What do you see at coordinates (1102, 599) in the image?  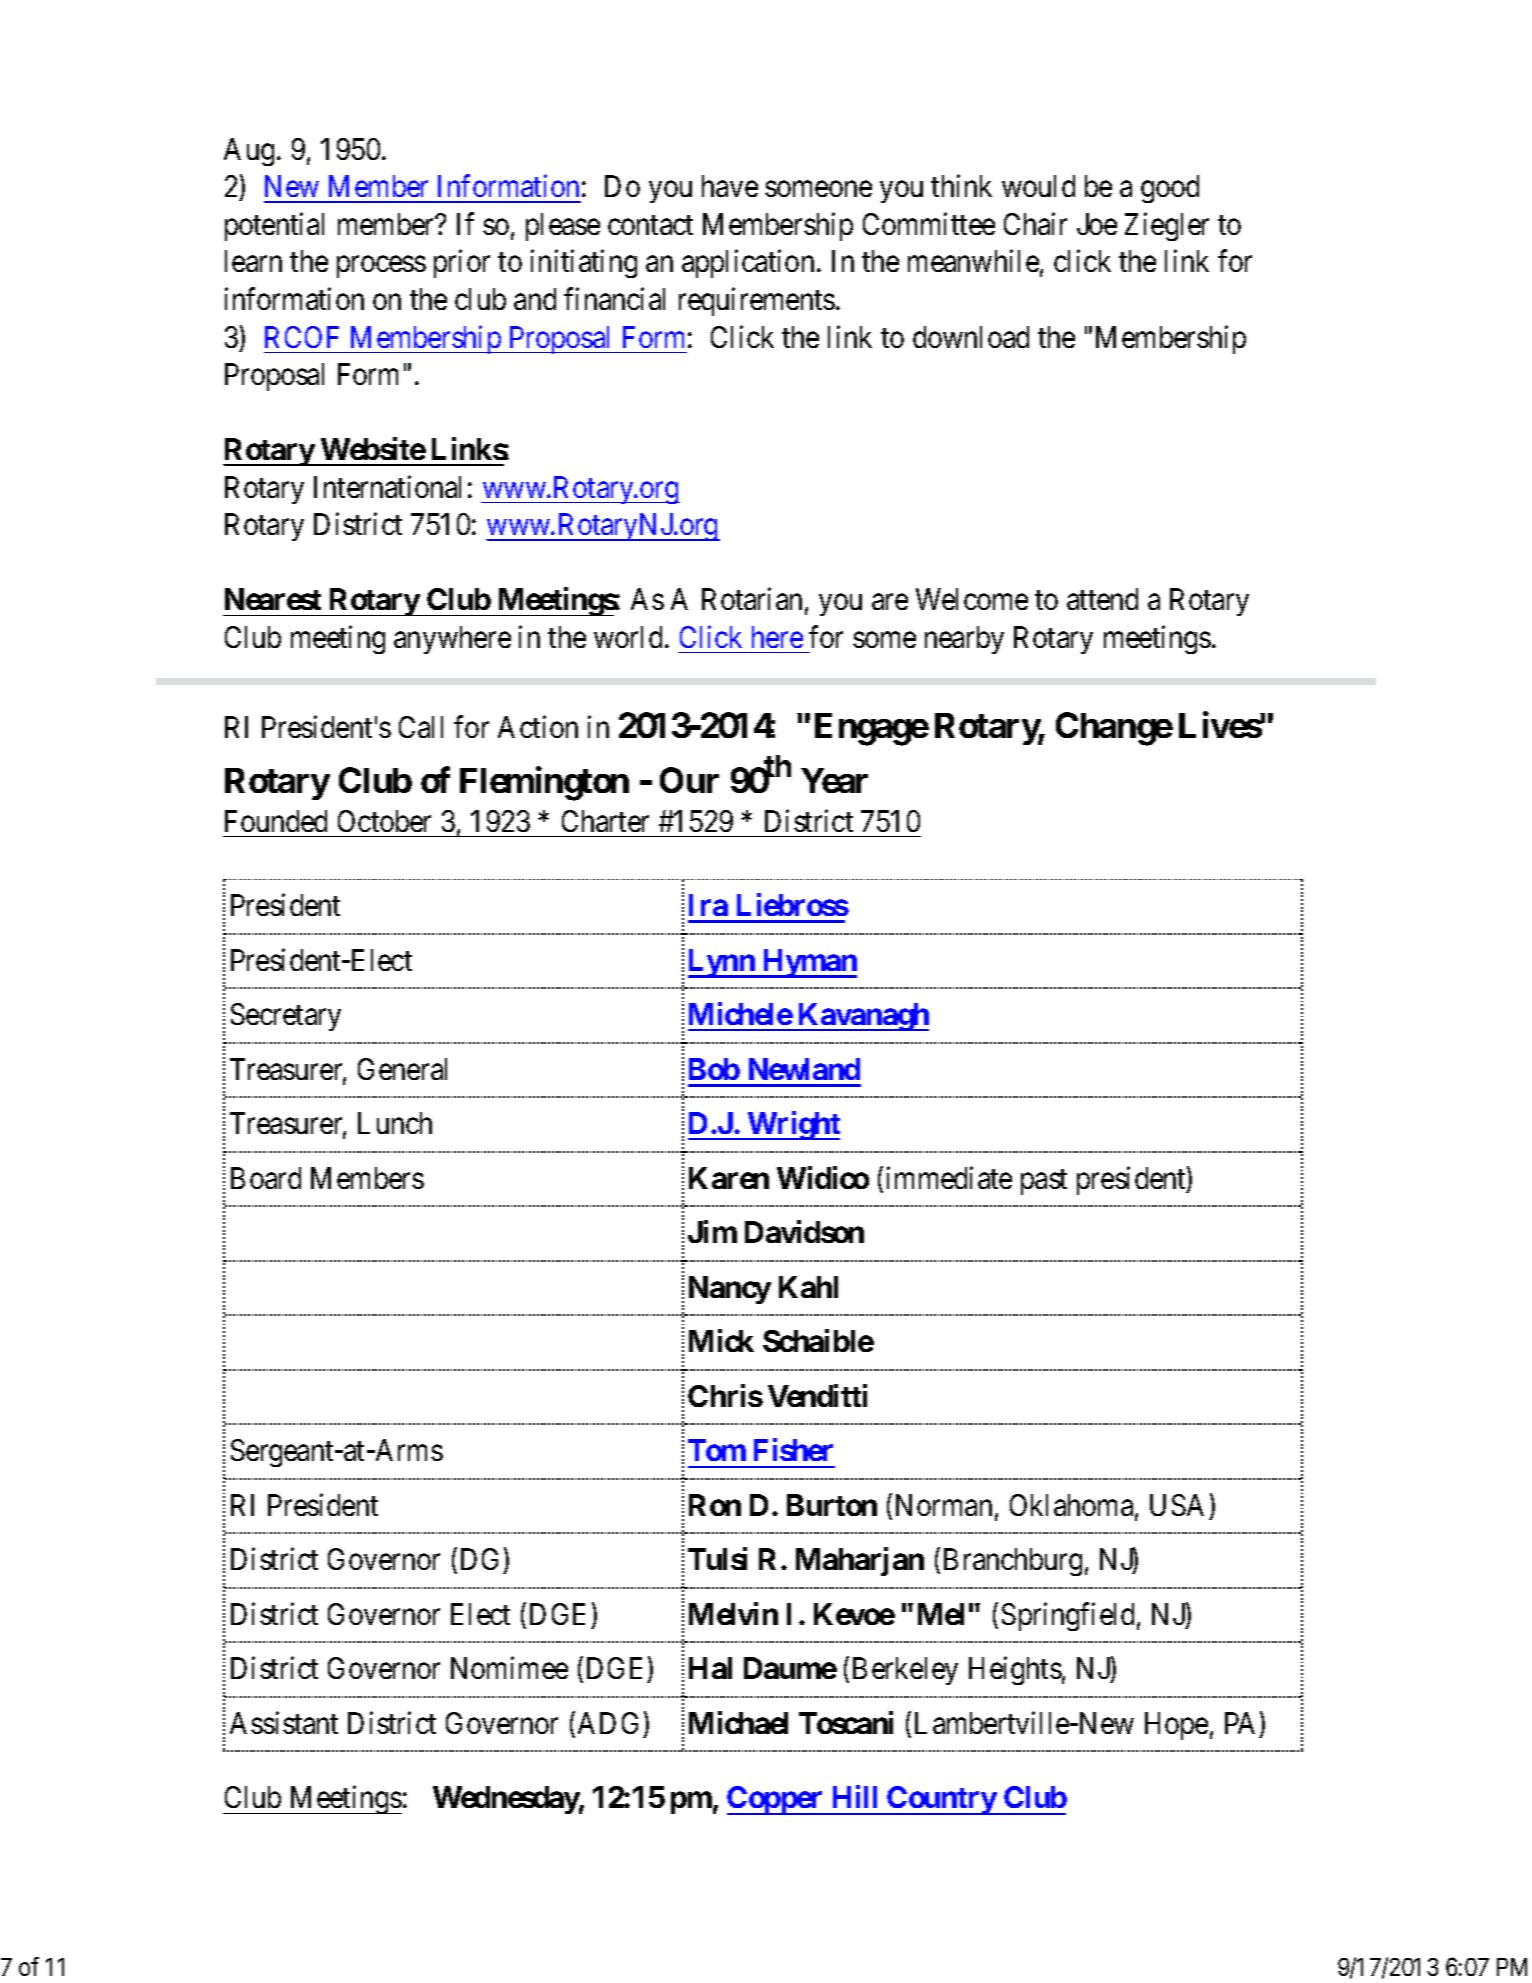 I see `attend` at bounding box center [1102, 599].
